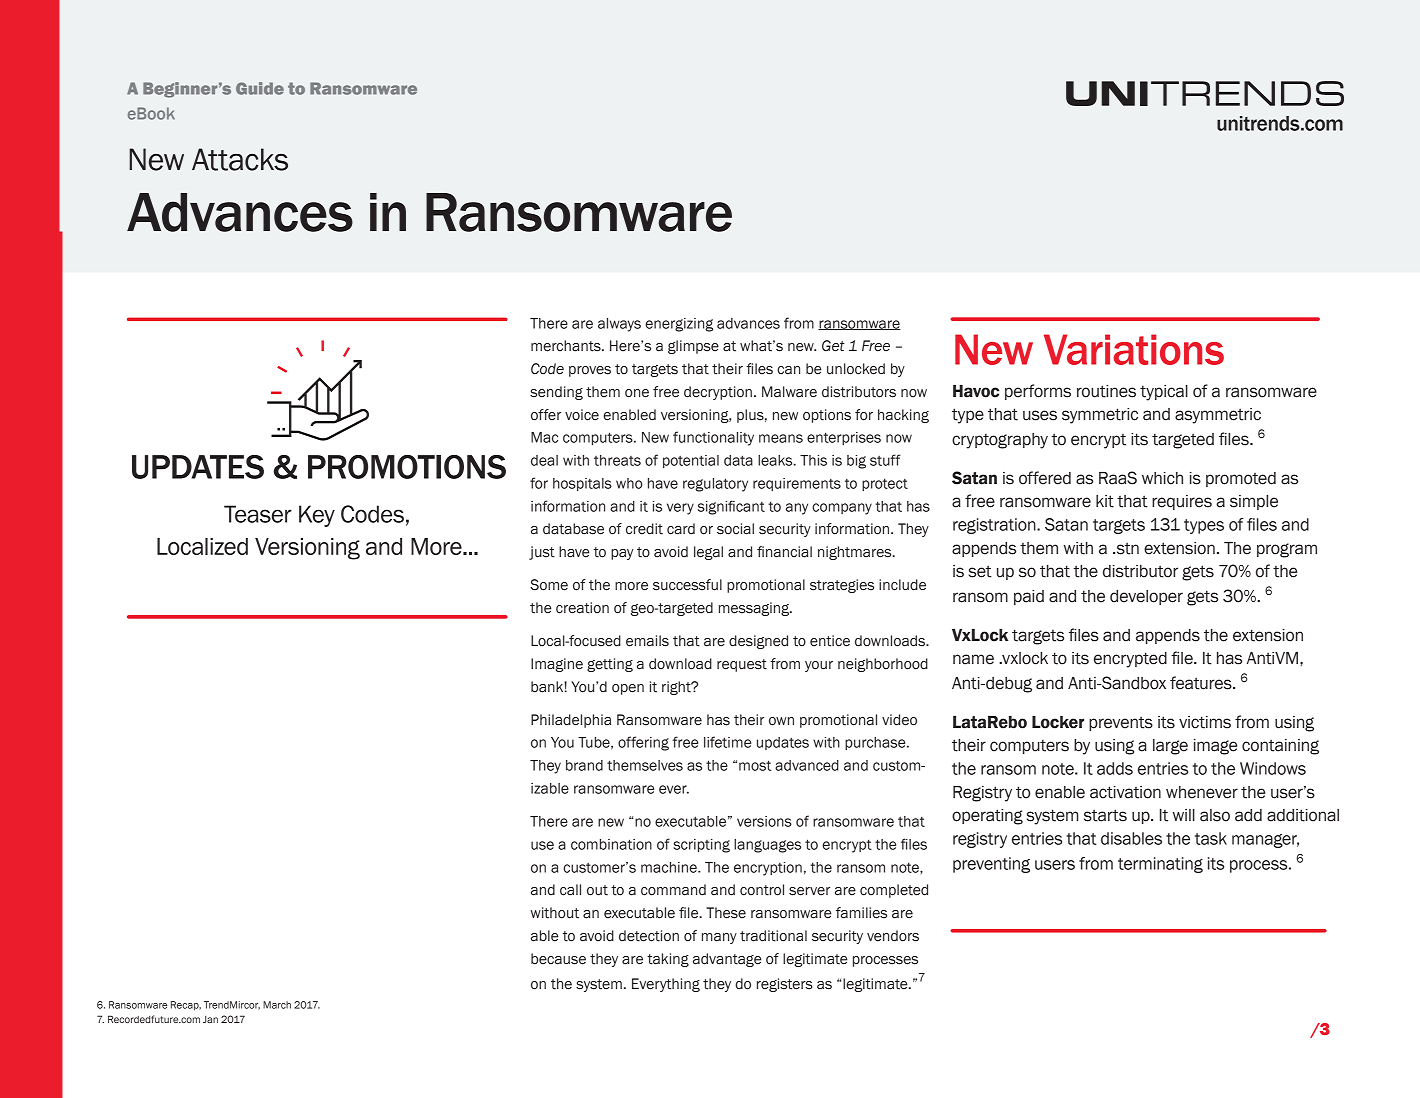 This page has height=1098, width=1420. Describe the element at coordinates (693, 347) in the page. I see `glimpse` at that location.
